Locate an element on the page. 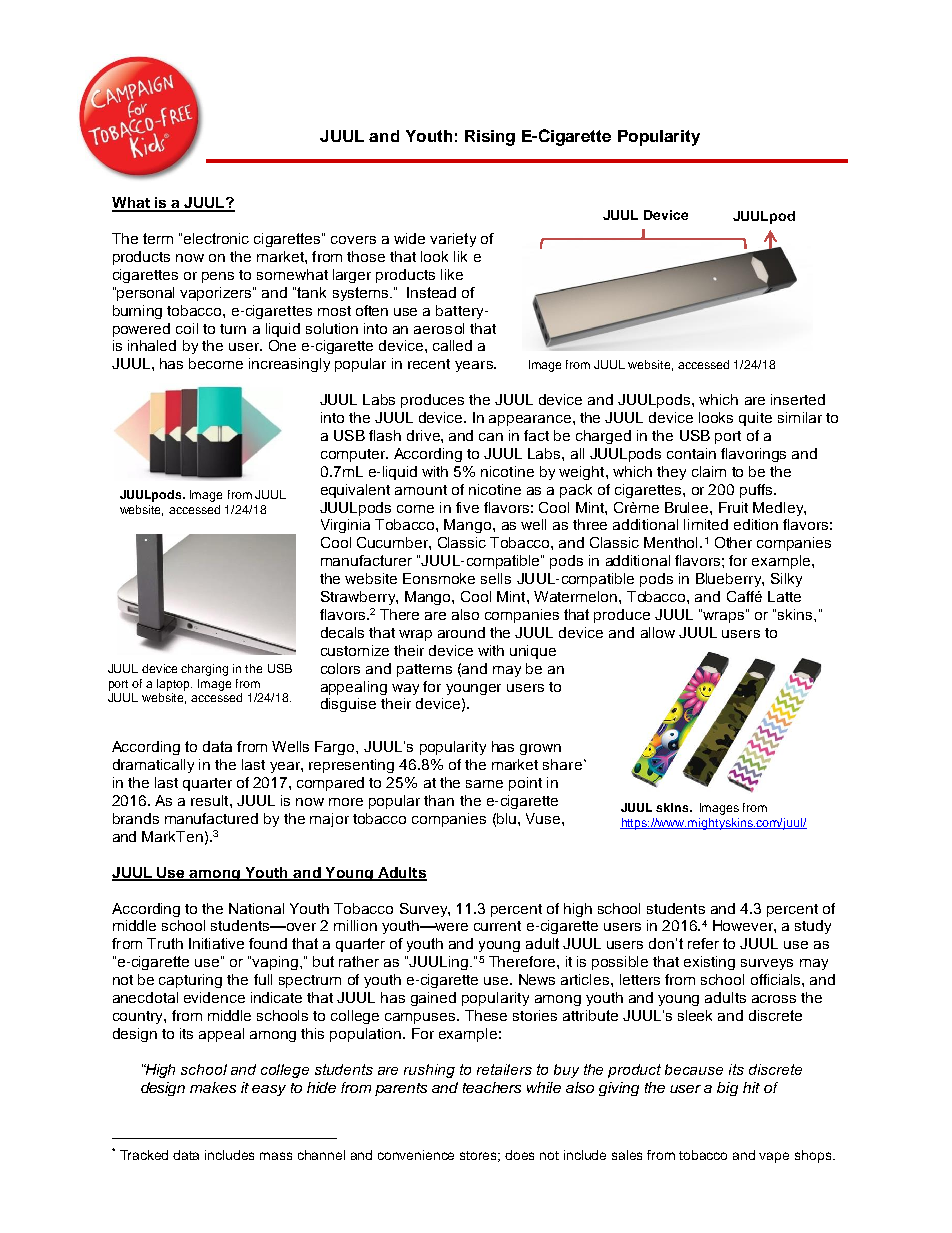 This page has width=952, height=1233. teachers is located at coordinates (492, 1087).
